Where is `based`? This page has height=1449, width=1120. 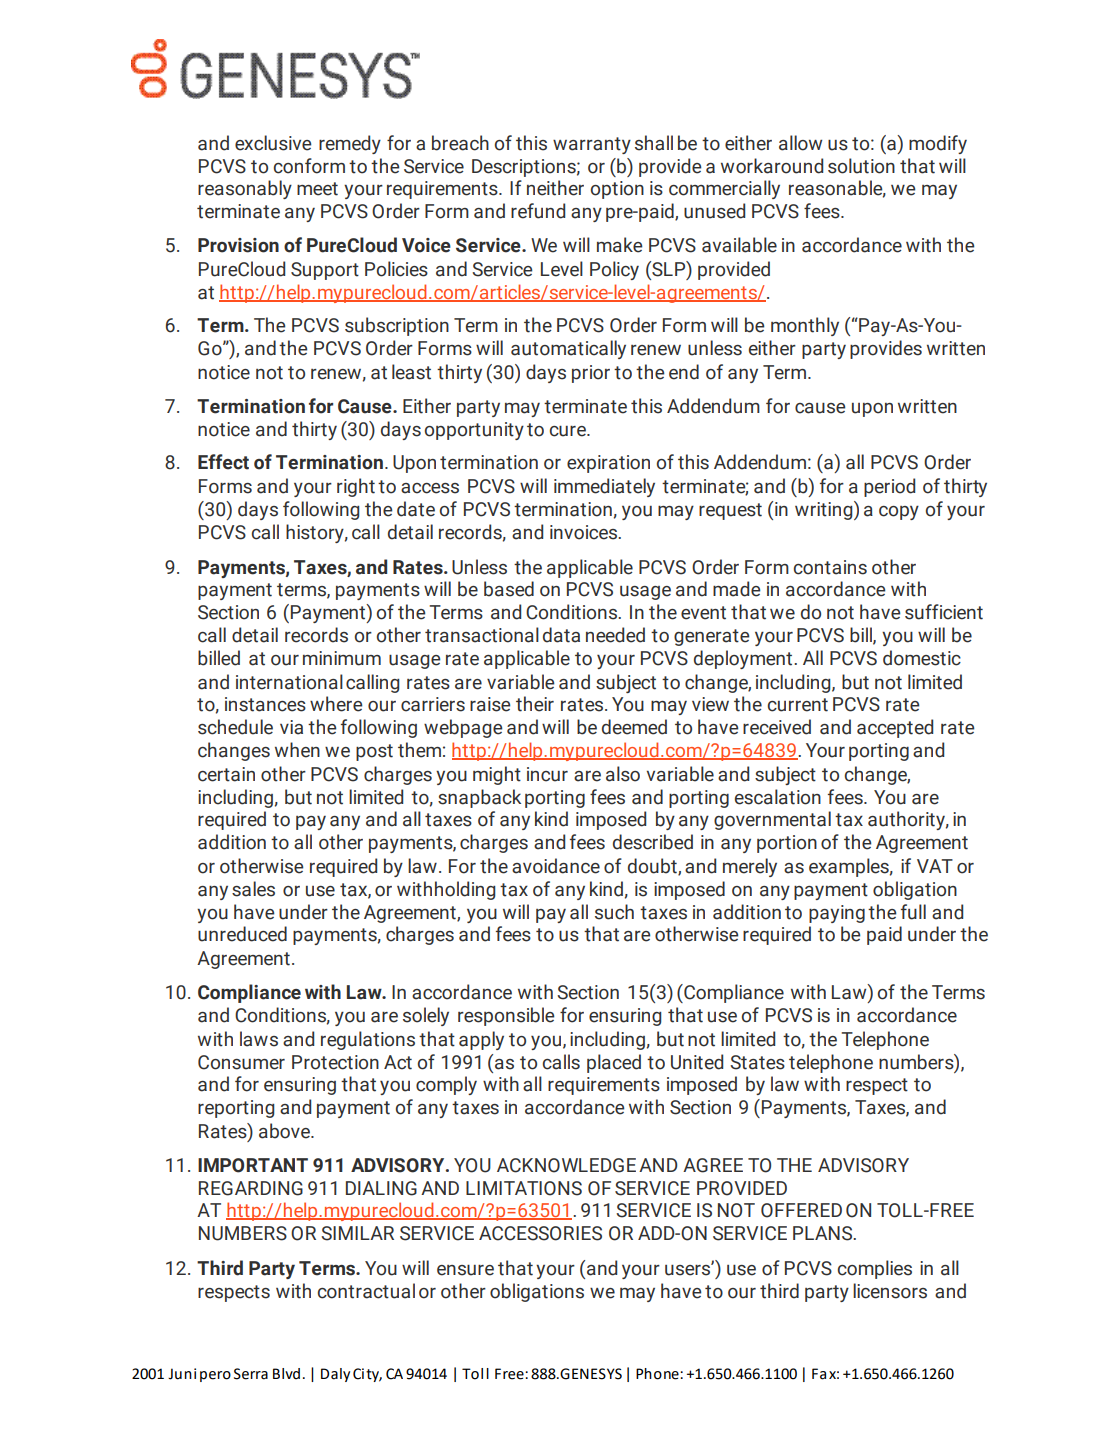 based is located at coordinates (509, 589).
